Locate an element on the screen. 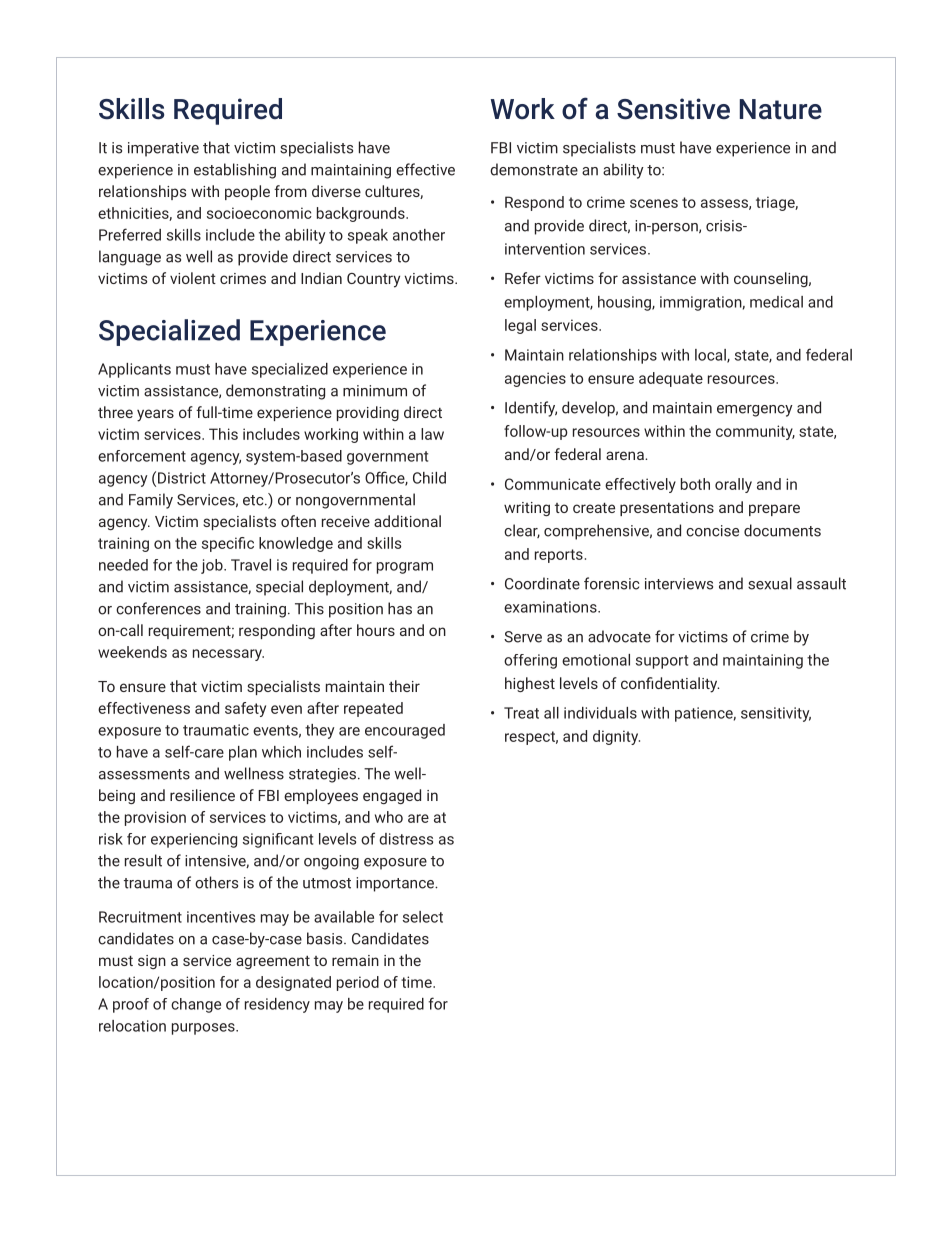 The width and height of the screenshot is (952, 1233). imperative is located at coordinates (163, 149).
